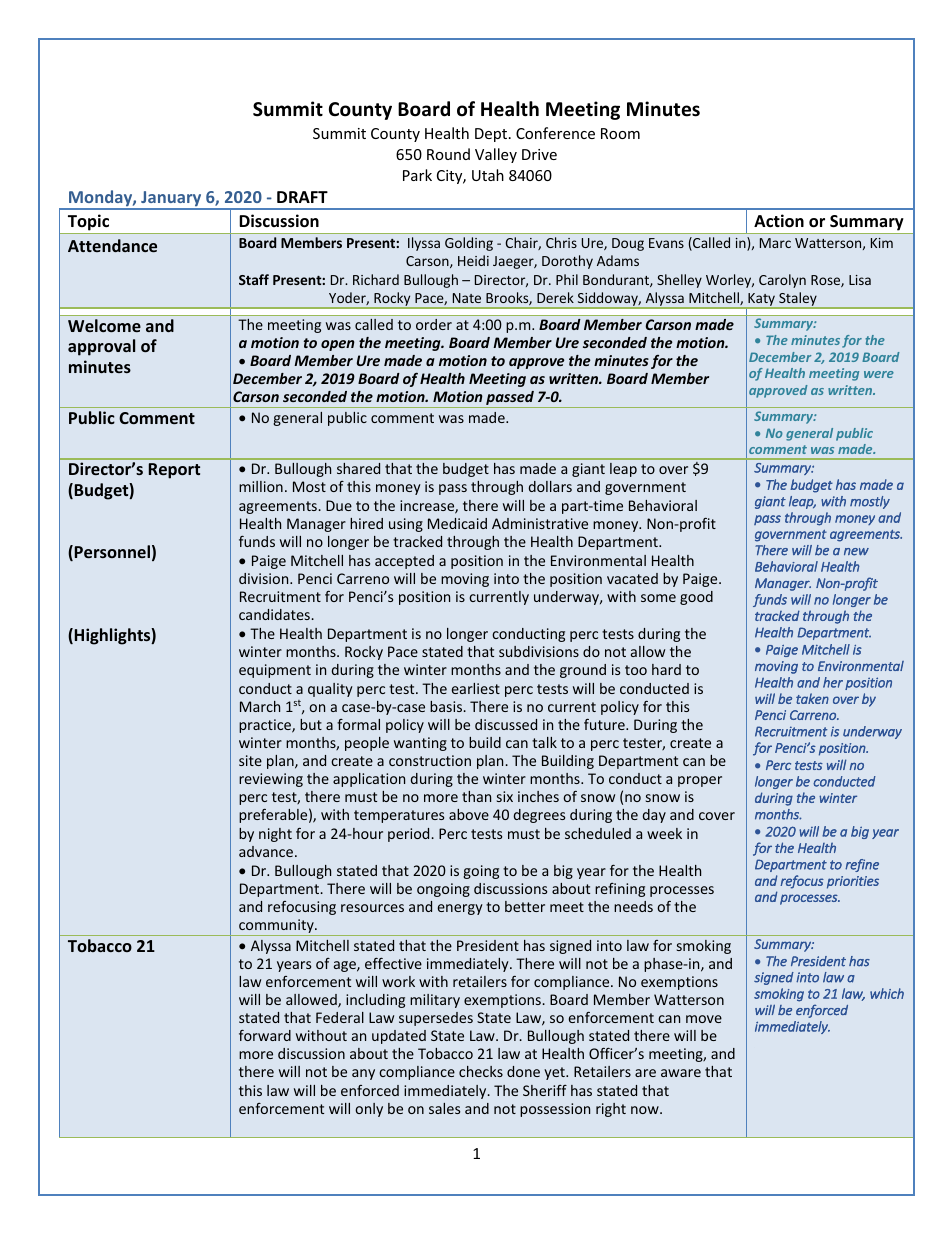  I want to click on Action, so click(779, 221).
